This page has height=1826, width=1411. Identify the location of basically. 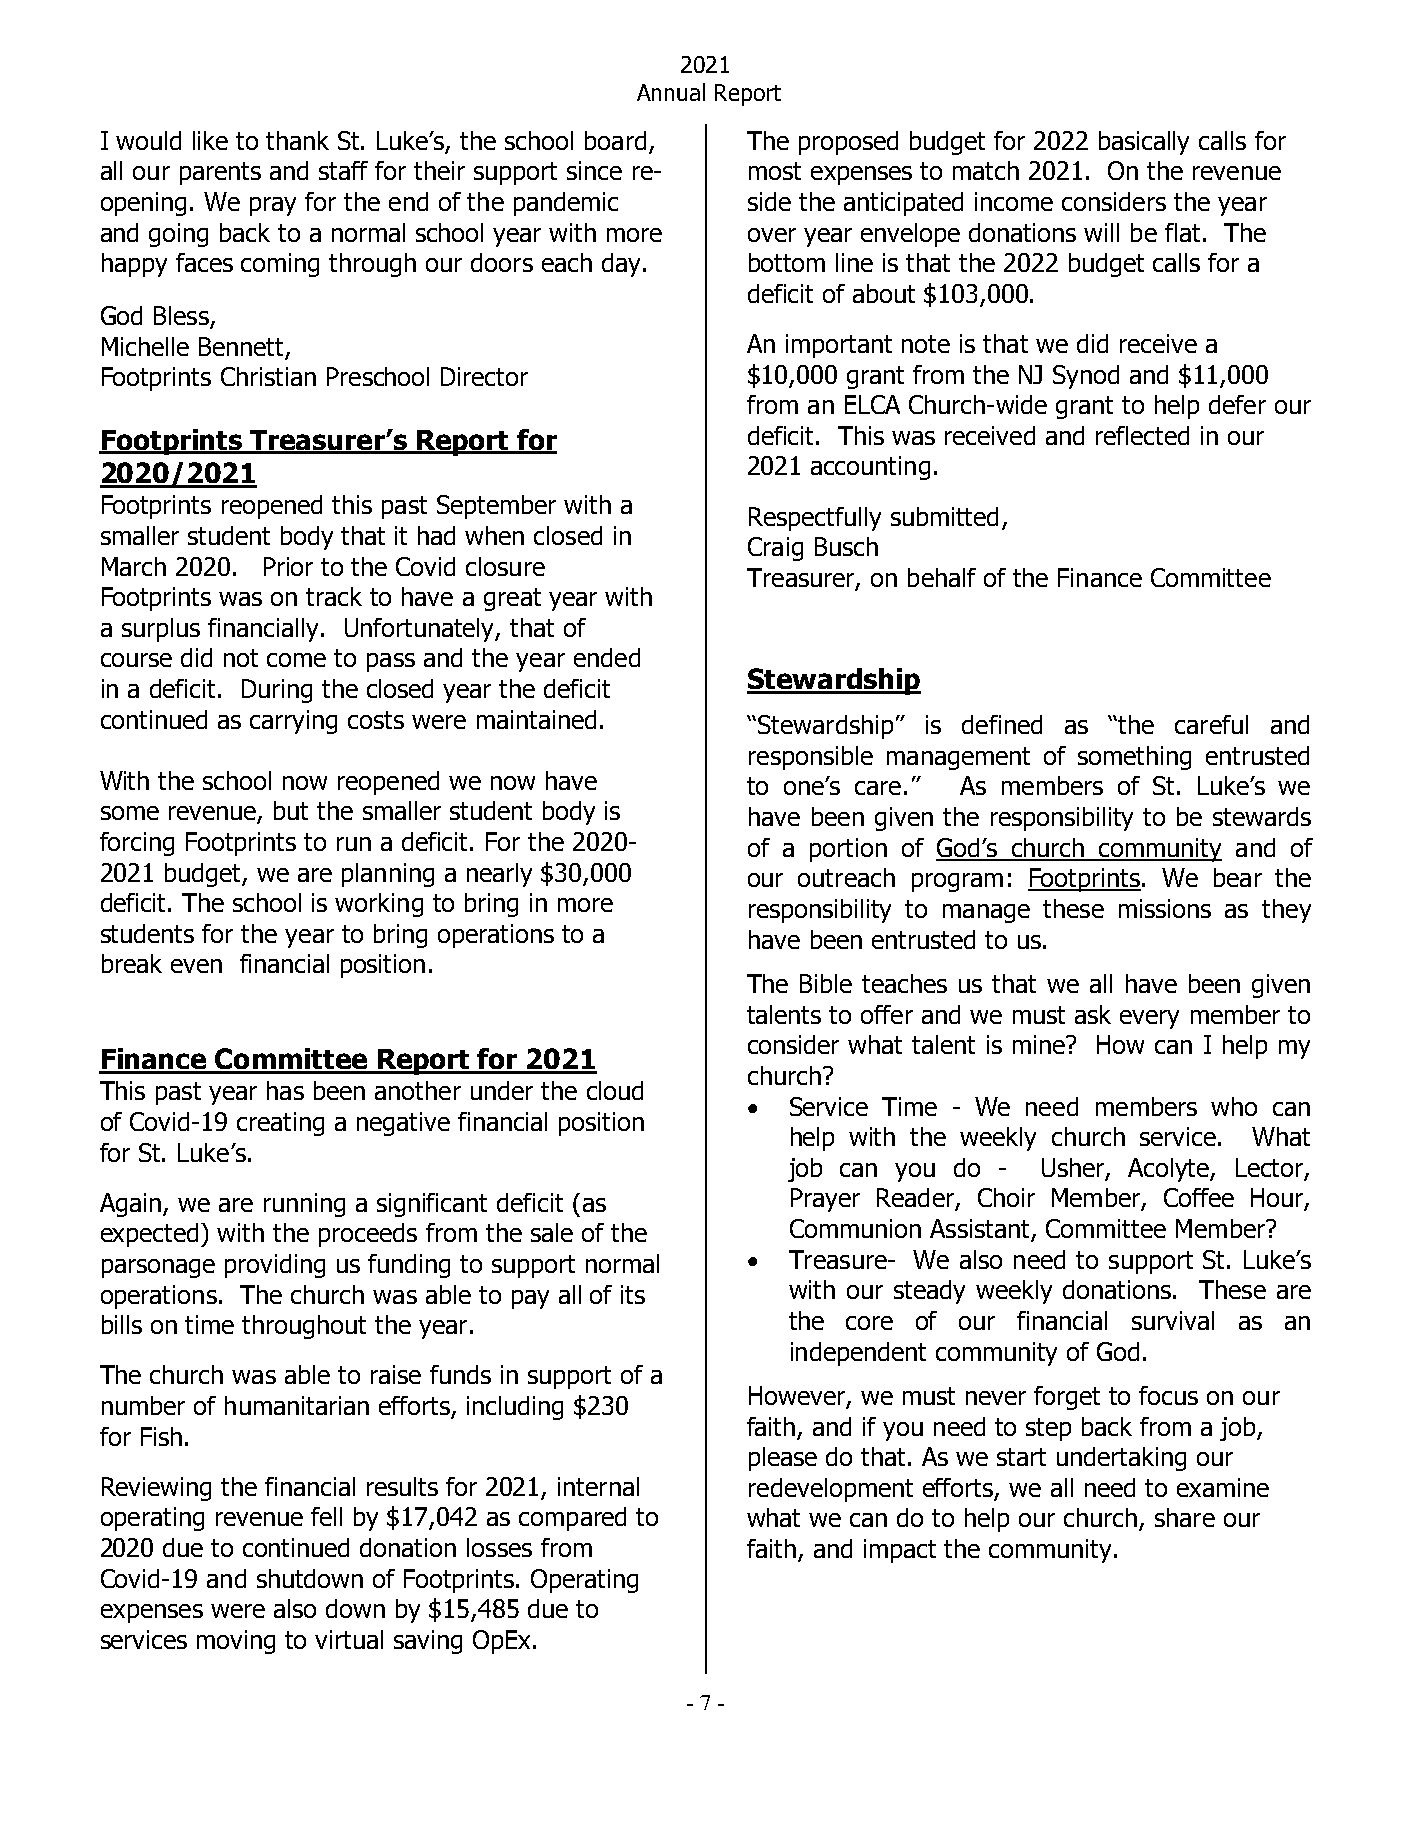
(1144, 143).
